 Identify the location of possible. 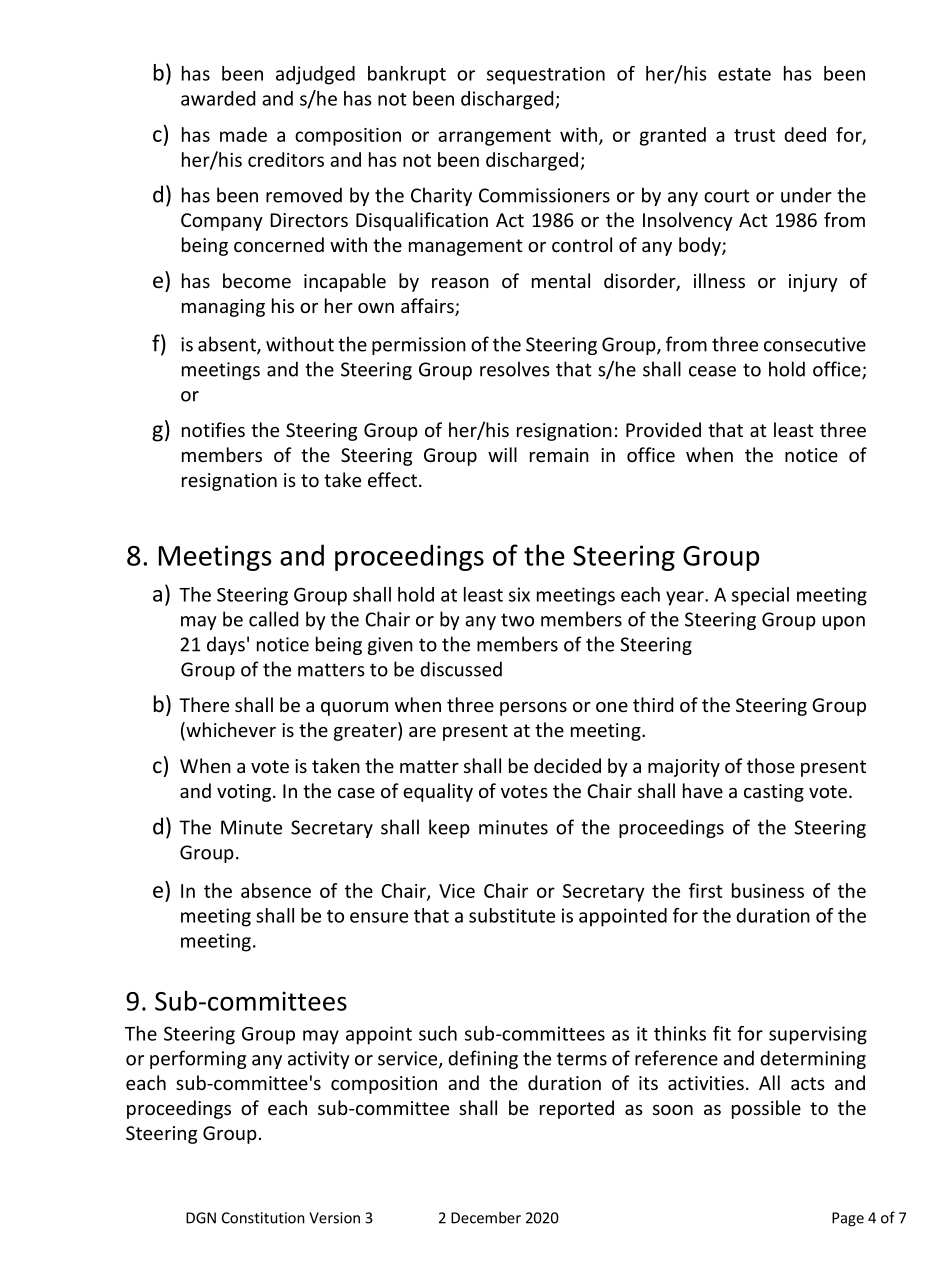
(766, 1109).
